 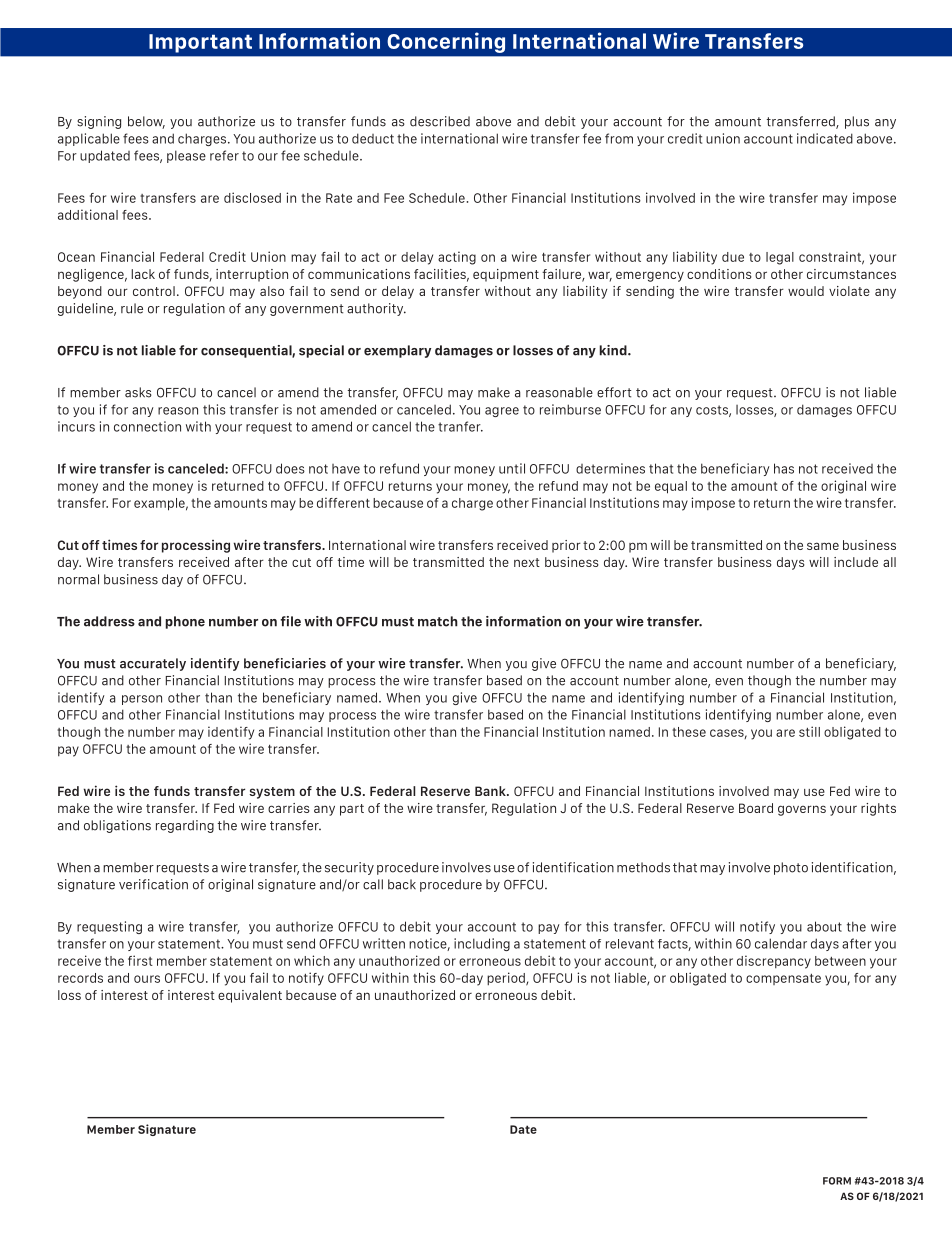 What do you see at coordinates (774, 962) in the screenshot?
I see `discrepancy` at bounding box center [774, 962].
